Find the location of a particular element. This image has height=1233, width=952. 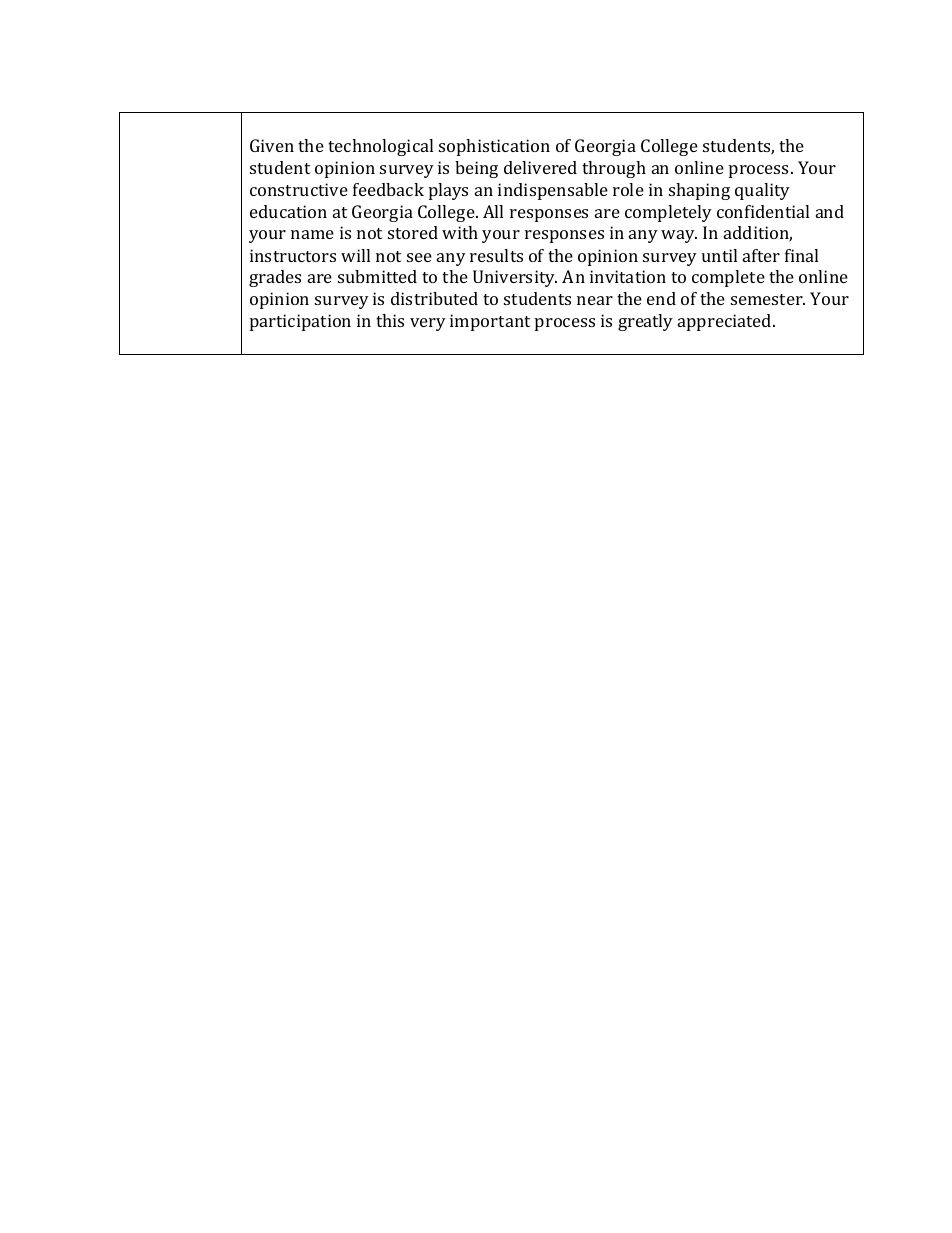

through is located at coordinates (614, 169).
